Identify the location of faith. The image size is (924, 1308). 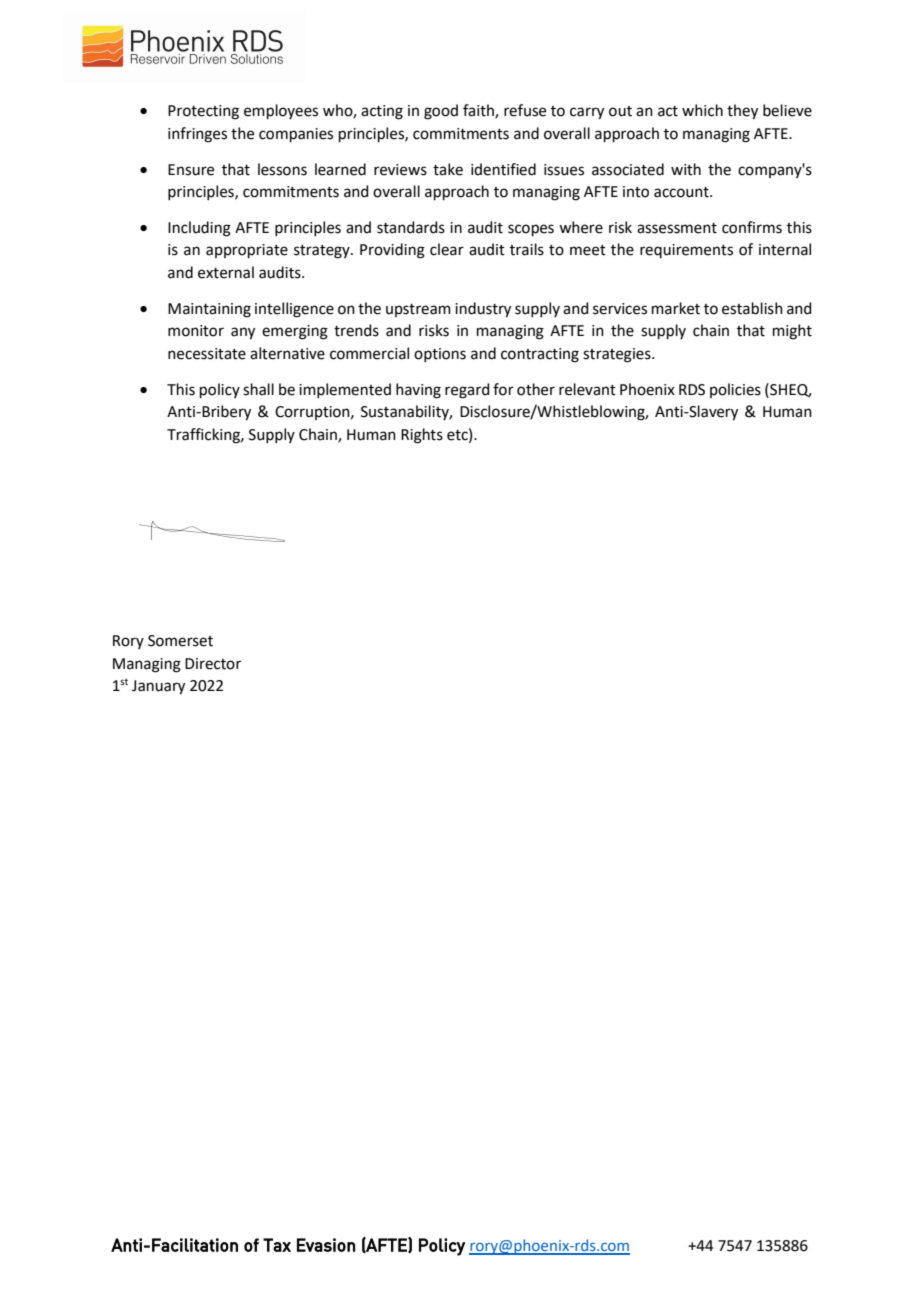
(479, 111).
